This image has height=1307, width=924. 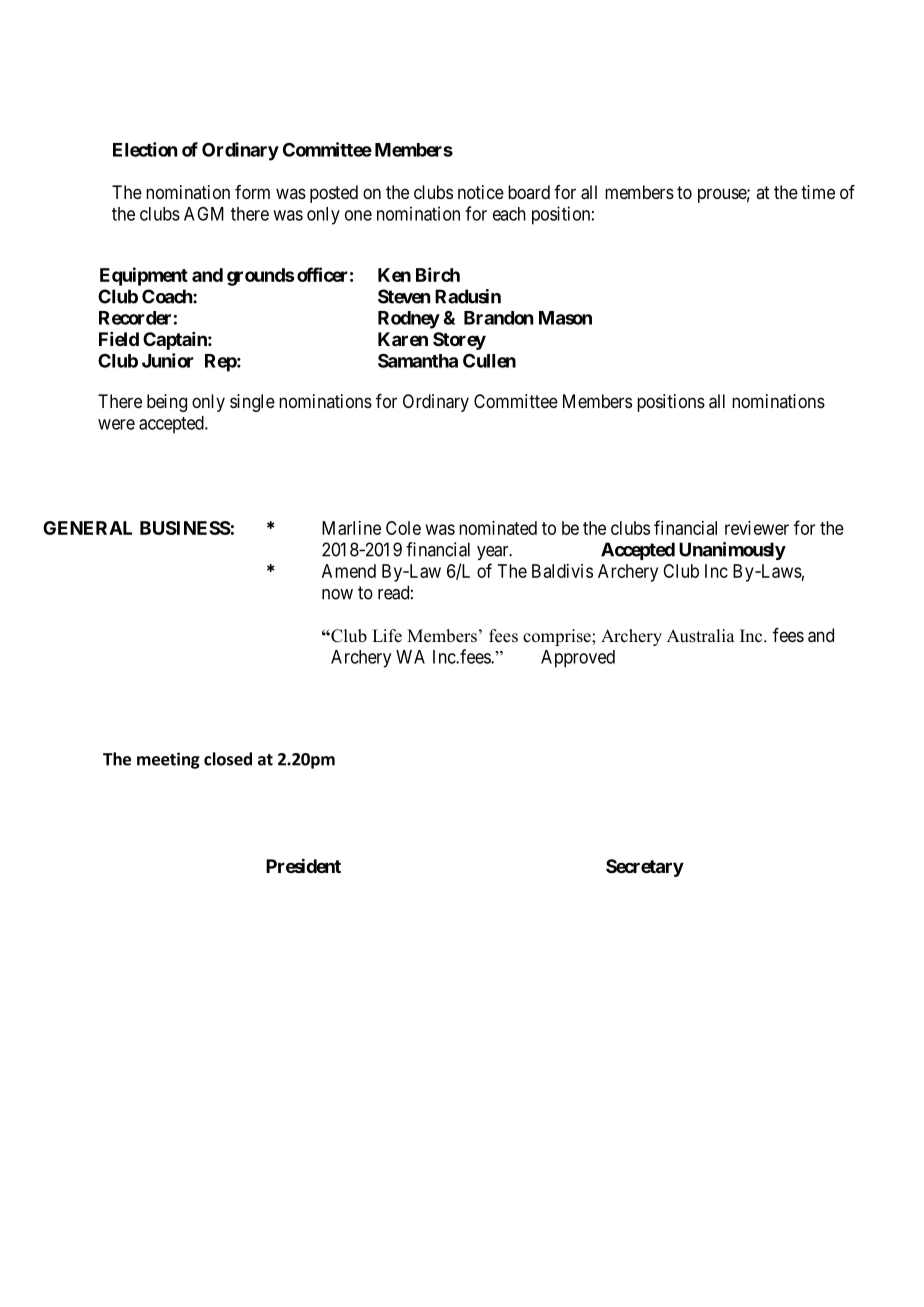 What do you see at coordinates (565, 318) in the image?
I see `Mason` at bounding box center [565, 318].
